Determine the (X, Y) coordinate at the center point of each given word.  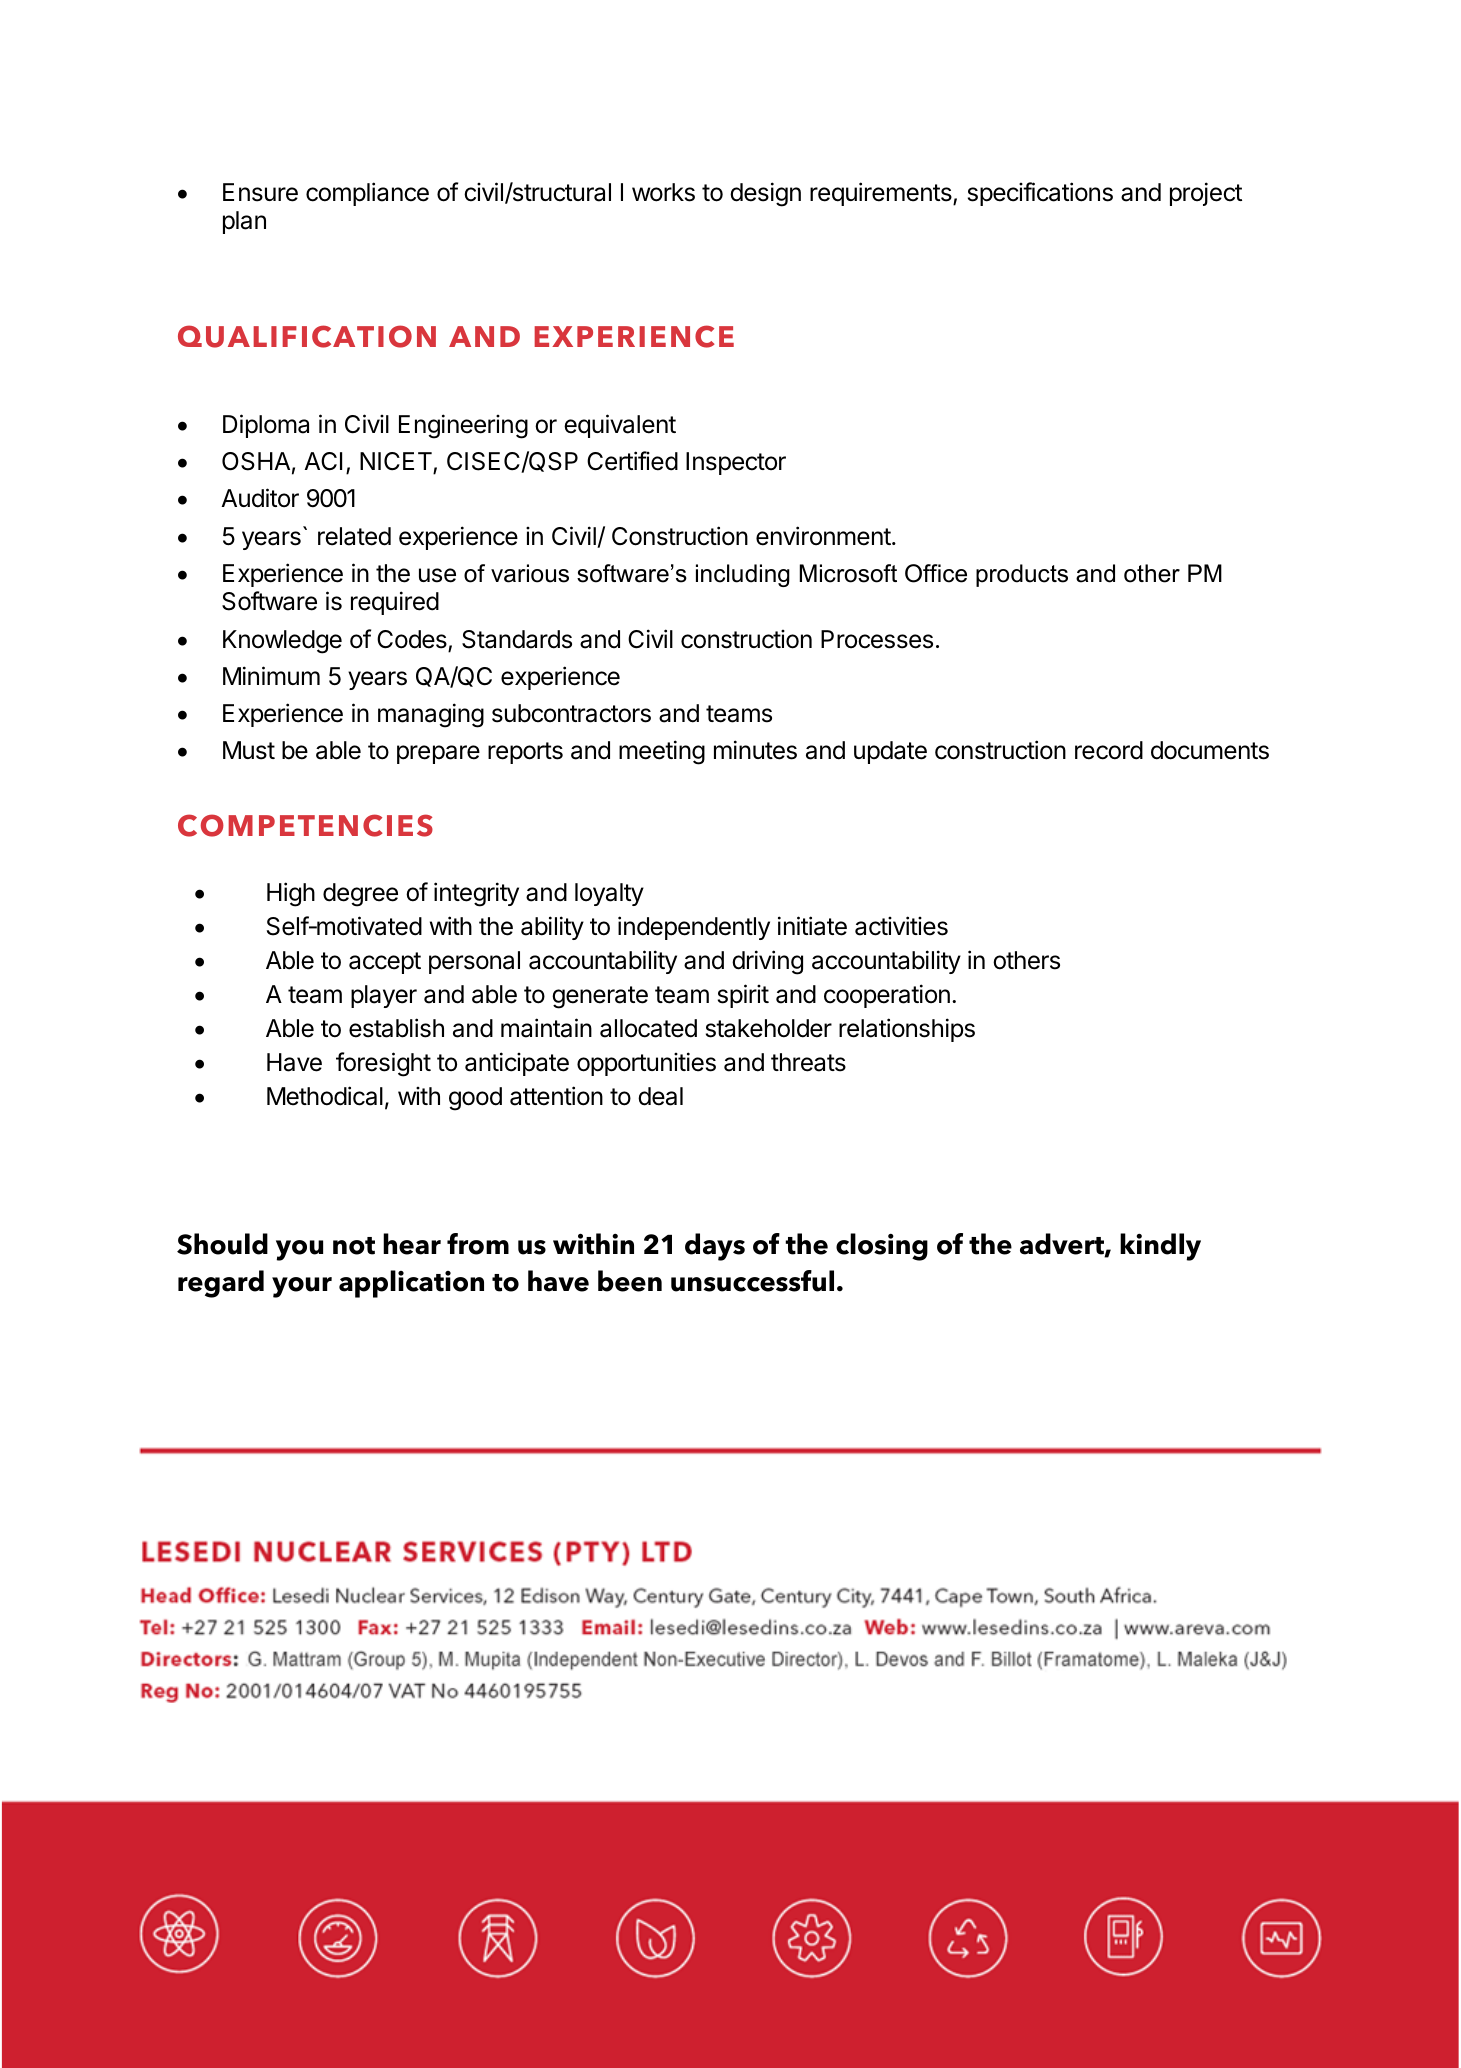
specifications (1040, 194)
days (715, 1247)
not (354, 1246)
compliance (367, 194)
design (765, 194)
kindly (1160, 1247)
